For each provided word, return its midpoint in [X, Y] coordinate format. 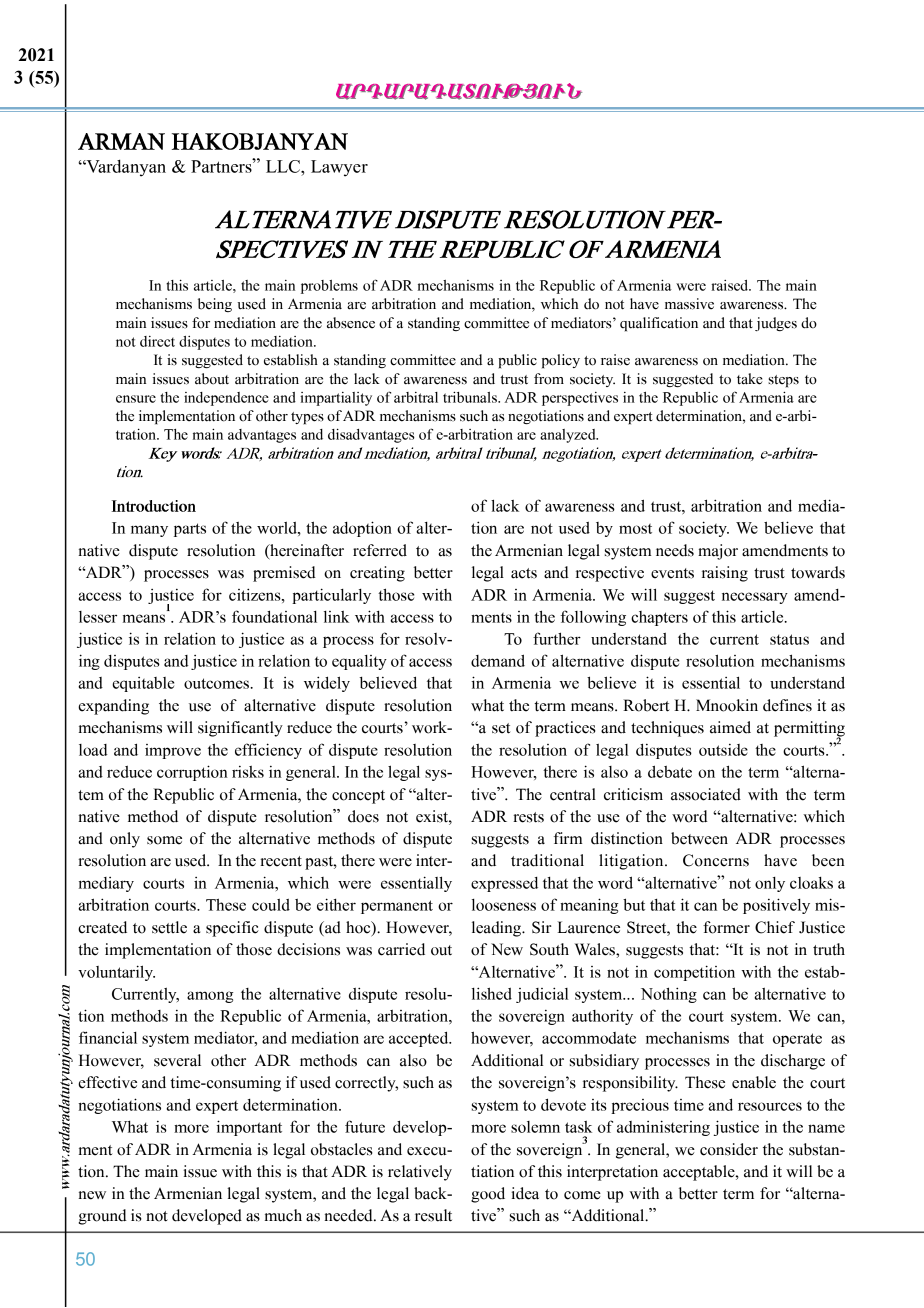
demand [498, 660]
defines [787, 705]
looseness [504, 905]
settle [169, 927]
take [750, 379]
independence [226, 399]
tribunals [471, 397]
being [215, 305]
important [249, 1128]
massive [689, 304]
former [726, 927]
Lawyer [339, 168]
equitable [143, 684]
